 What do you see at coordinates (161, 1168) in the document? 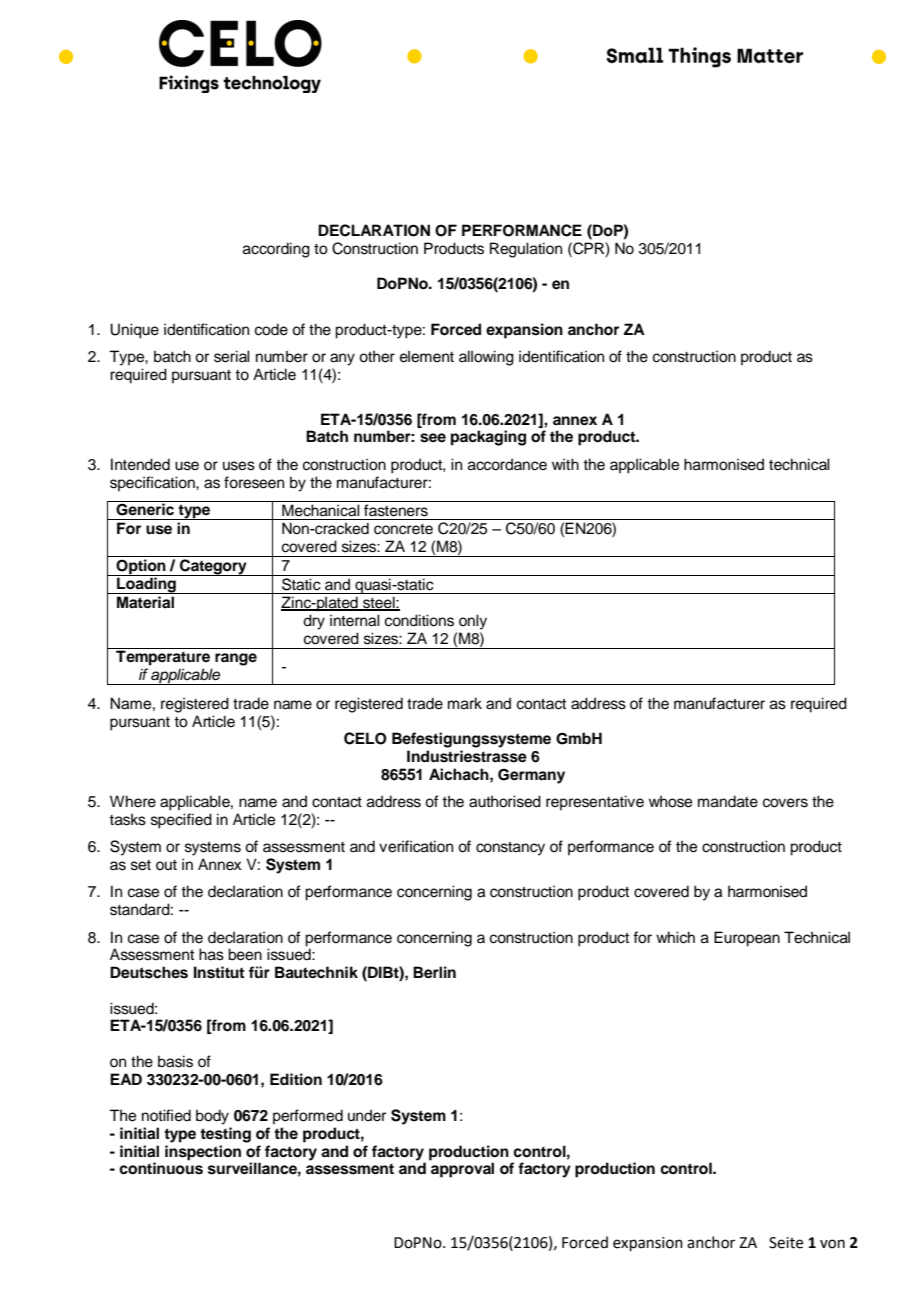
I see `continuous` at bounding box center [161, 1168].
